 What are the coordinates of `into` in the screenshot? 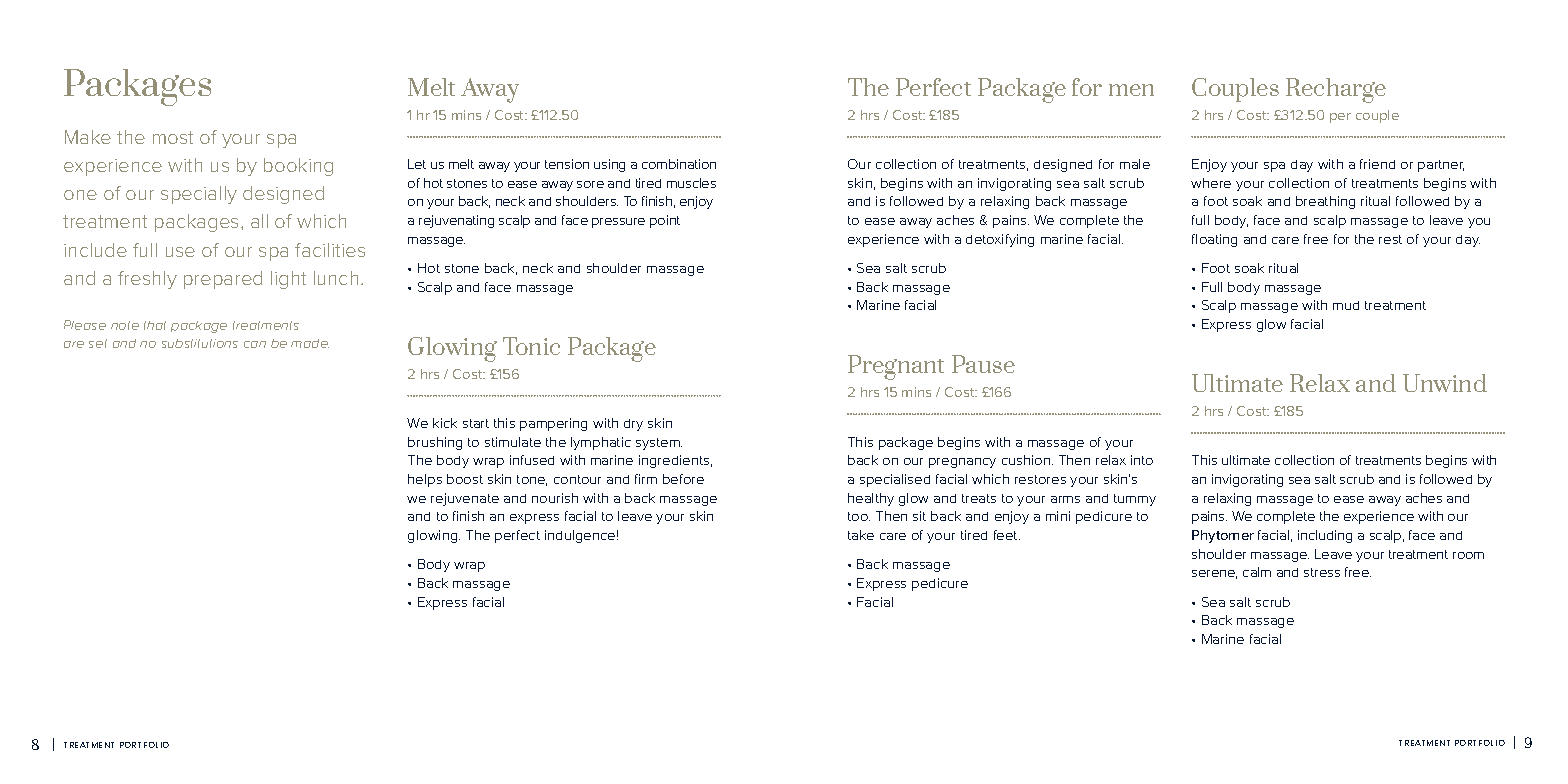 It's located at (1142, 460).
